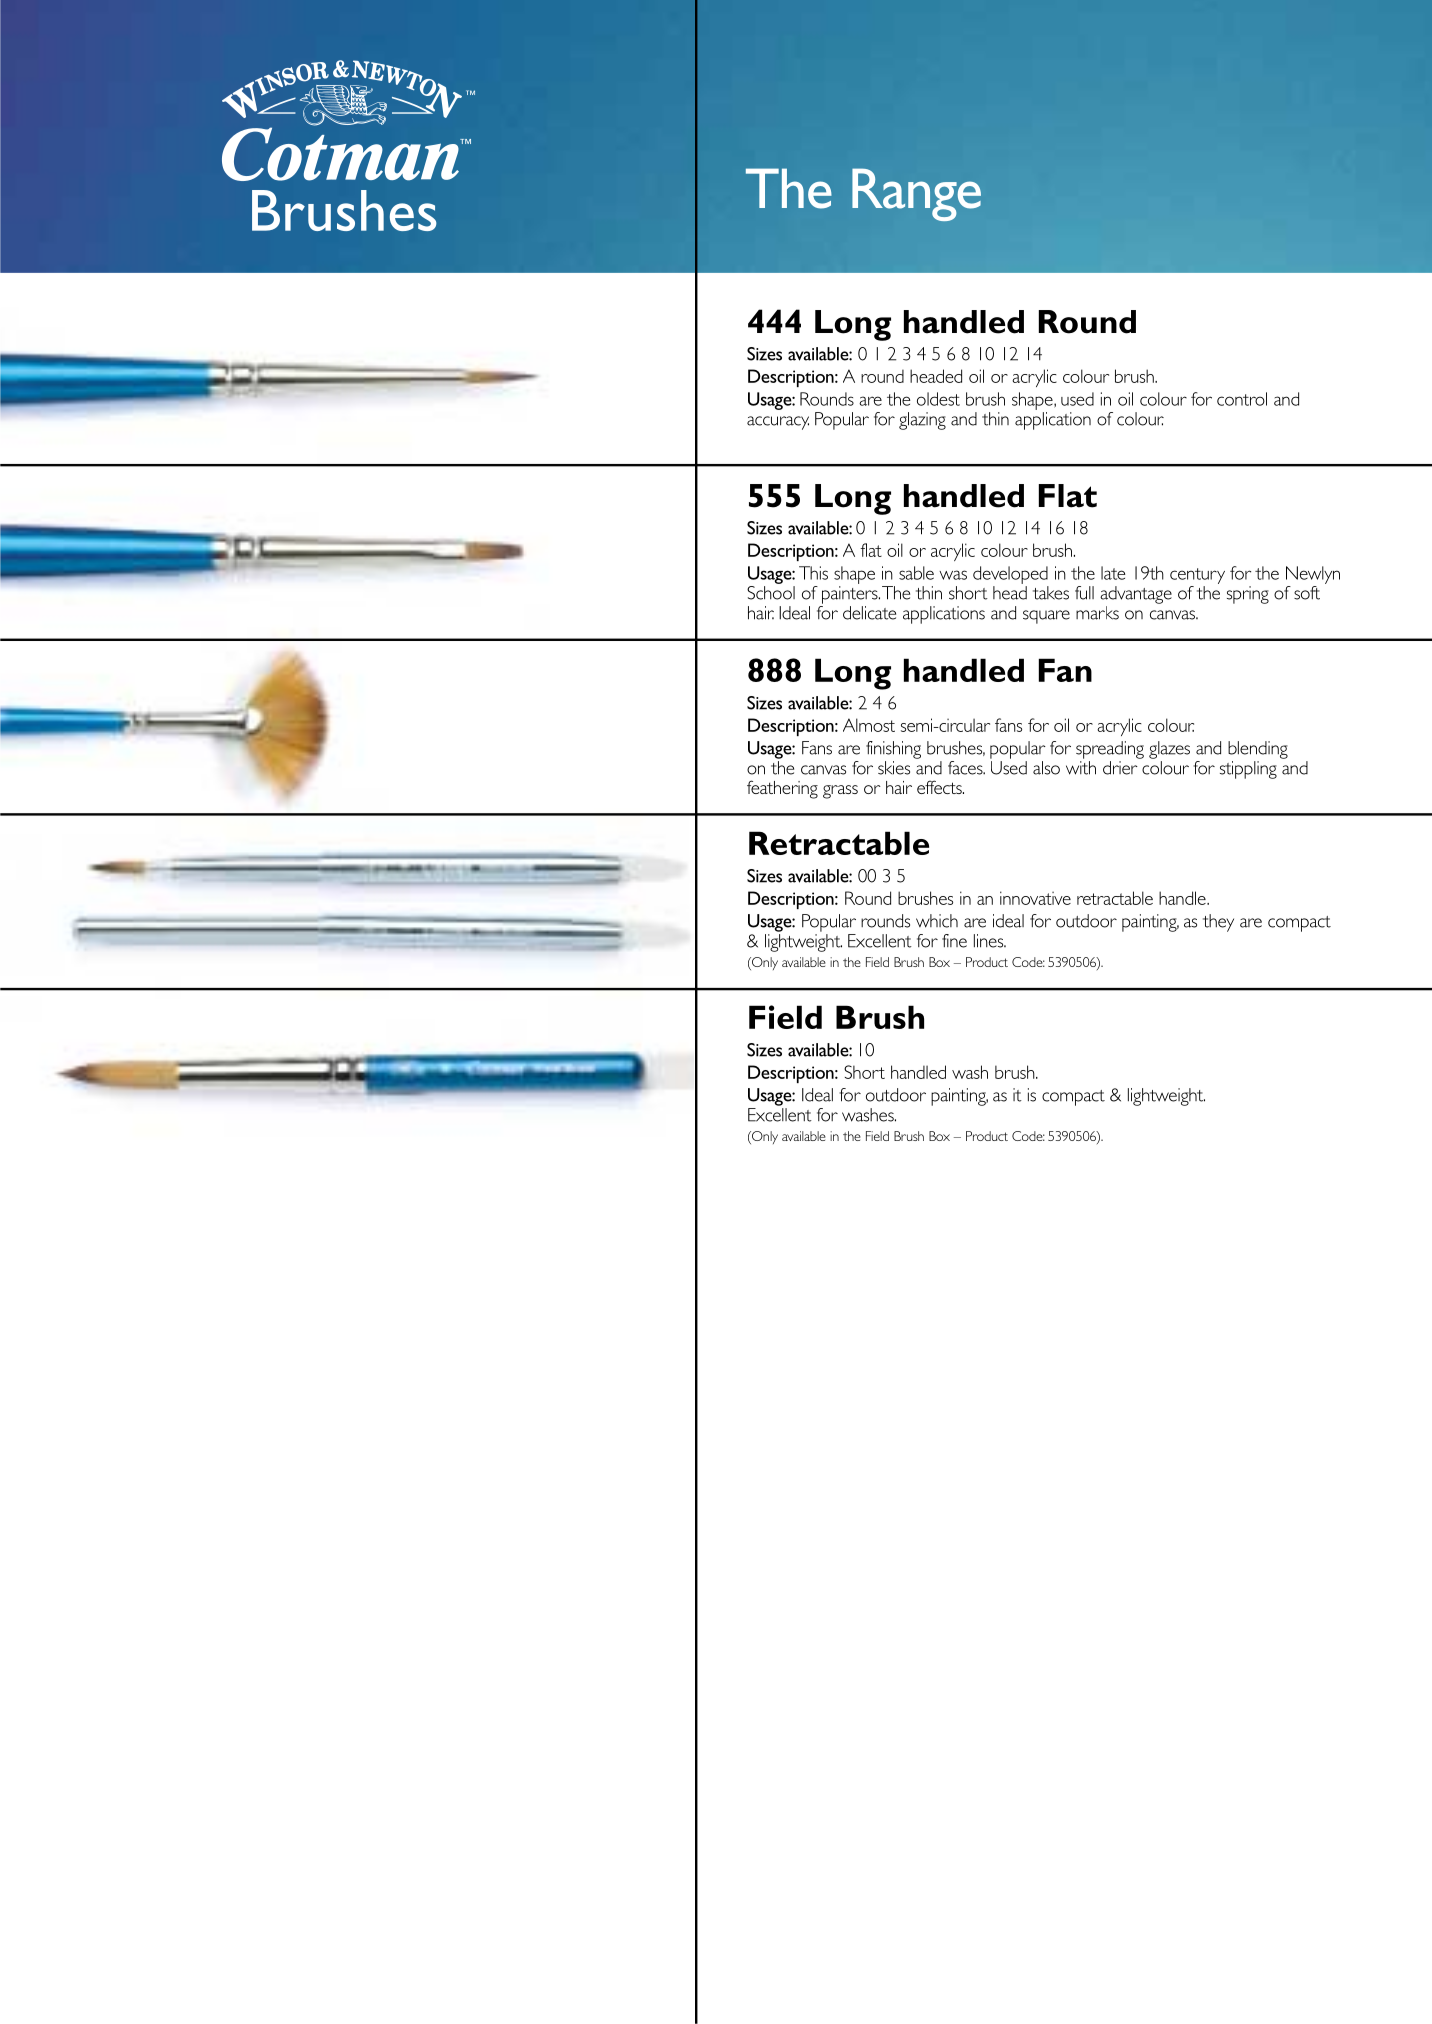  Describe the element at coordinates (1010, 575) in the document. I see `developed` at that location.
